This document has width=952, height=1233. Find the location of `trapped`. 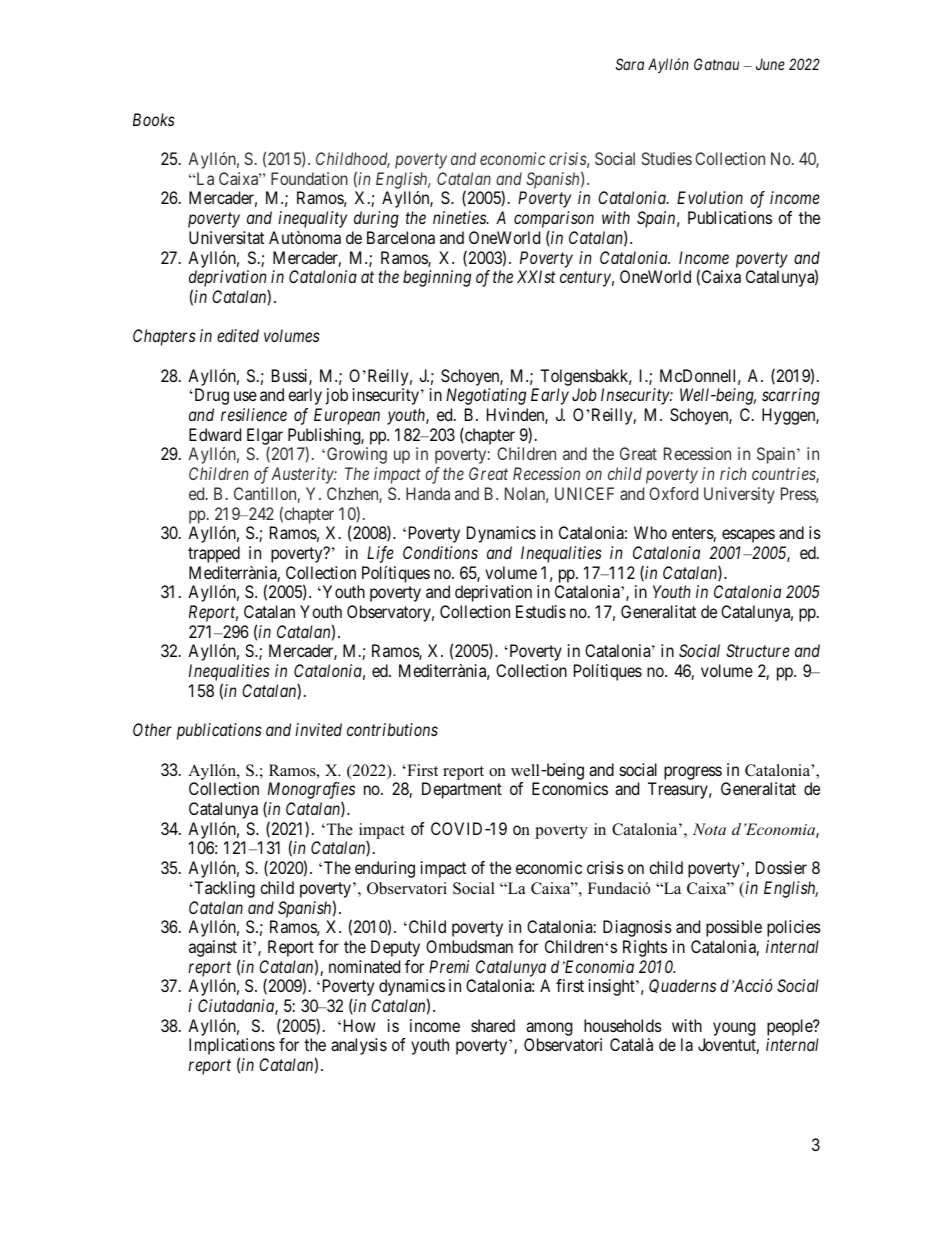

trapped is located at coordinates (214, 554).
